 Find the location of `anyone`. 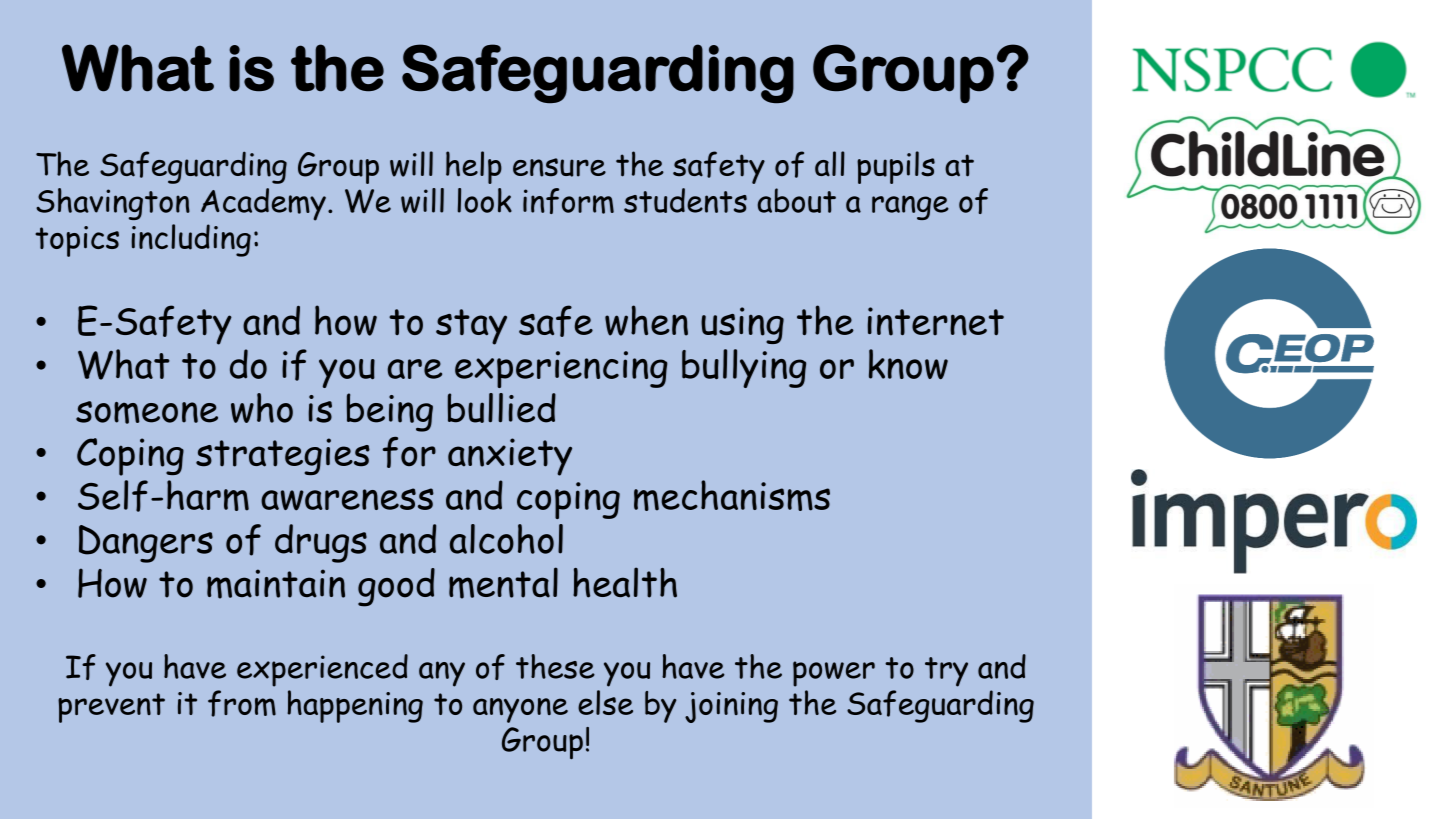

anyone is located at coordinates (520, 710).
